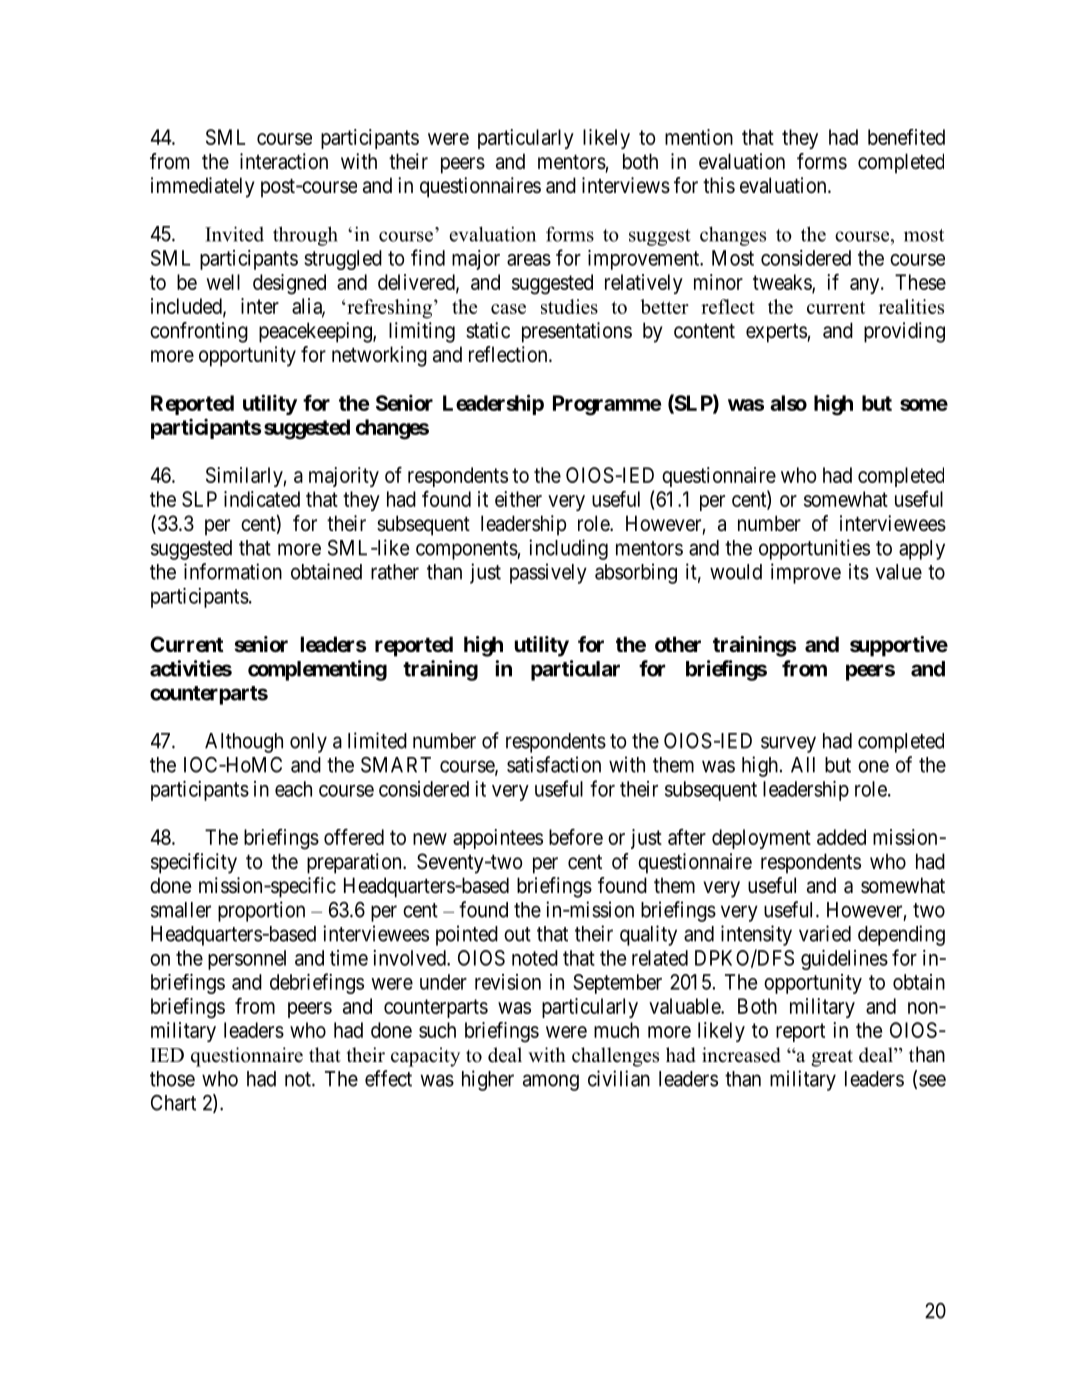 Image resolution: width=1071 pixels, height=1385 pixels. What do you see at coordinates (551, 1082) in the screenshot?
I see `among` at bounding box center [551, 1082].
